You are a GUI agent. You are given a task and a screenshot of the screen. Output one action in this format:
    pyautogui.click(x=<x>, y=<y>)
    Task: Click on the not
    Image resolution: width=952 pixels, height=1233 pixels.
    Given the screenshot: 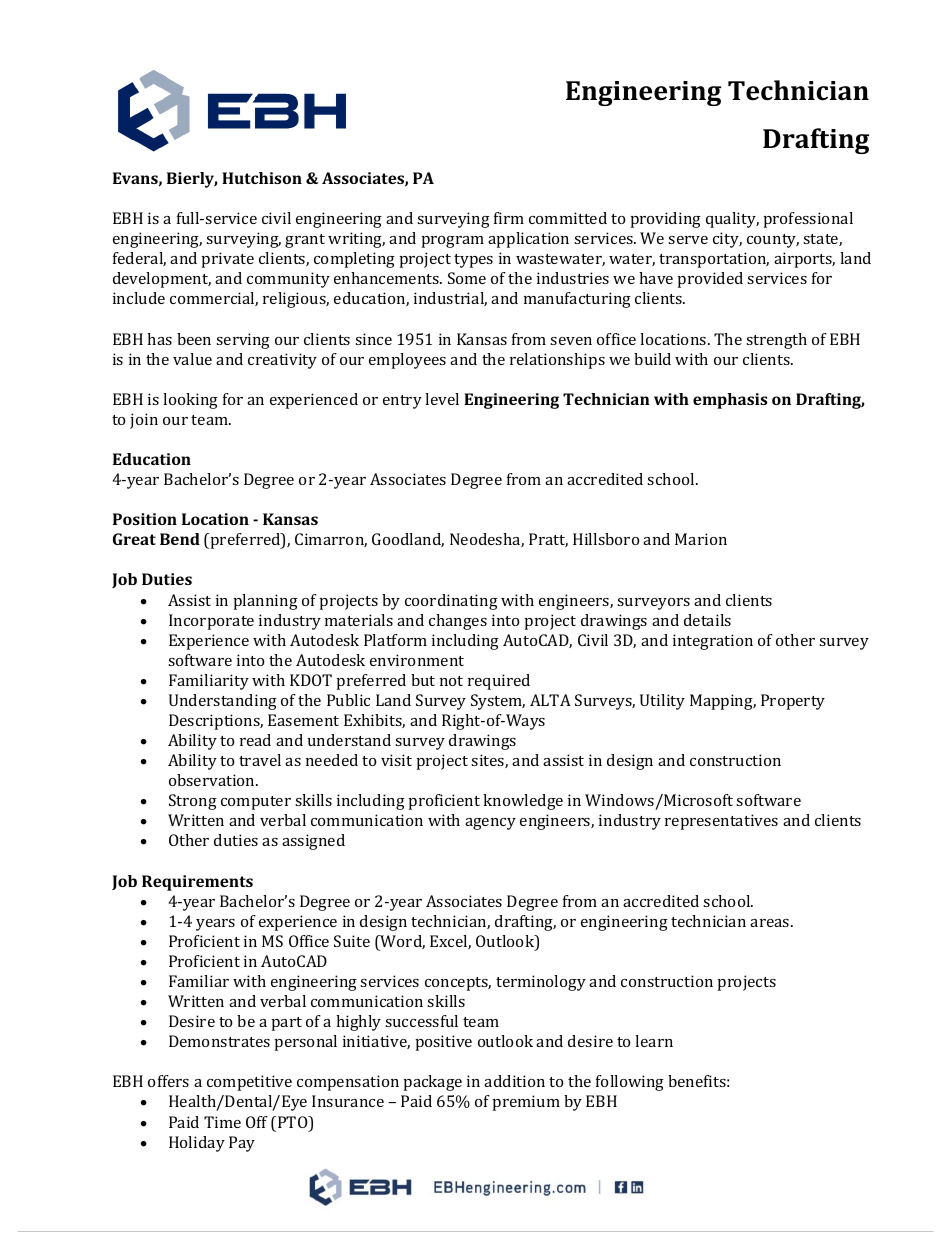 What is the action you would take?
    pyautogui.click(x=451, y=681)
